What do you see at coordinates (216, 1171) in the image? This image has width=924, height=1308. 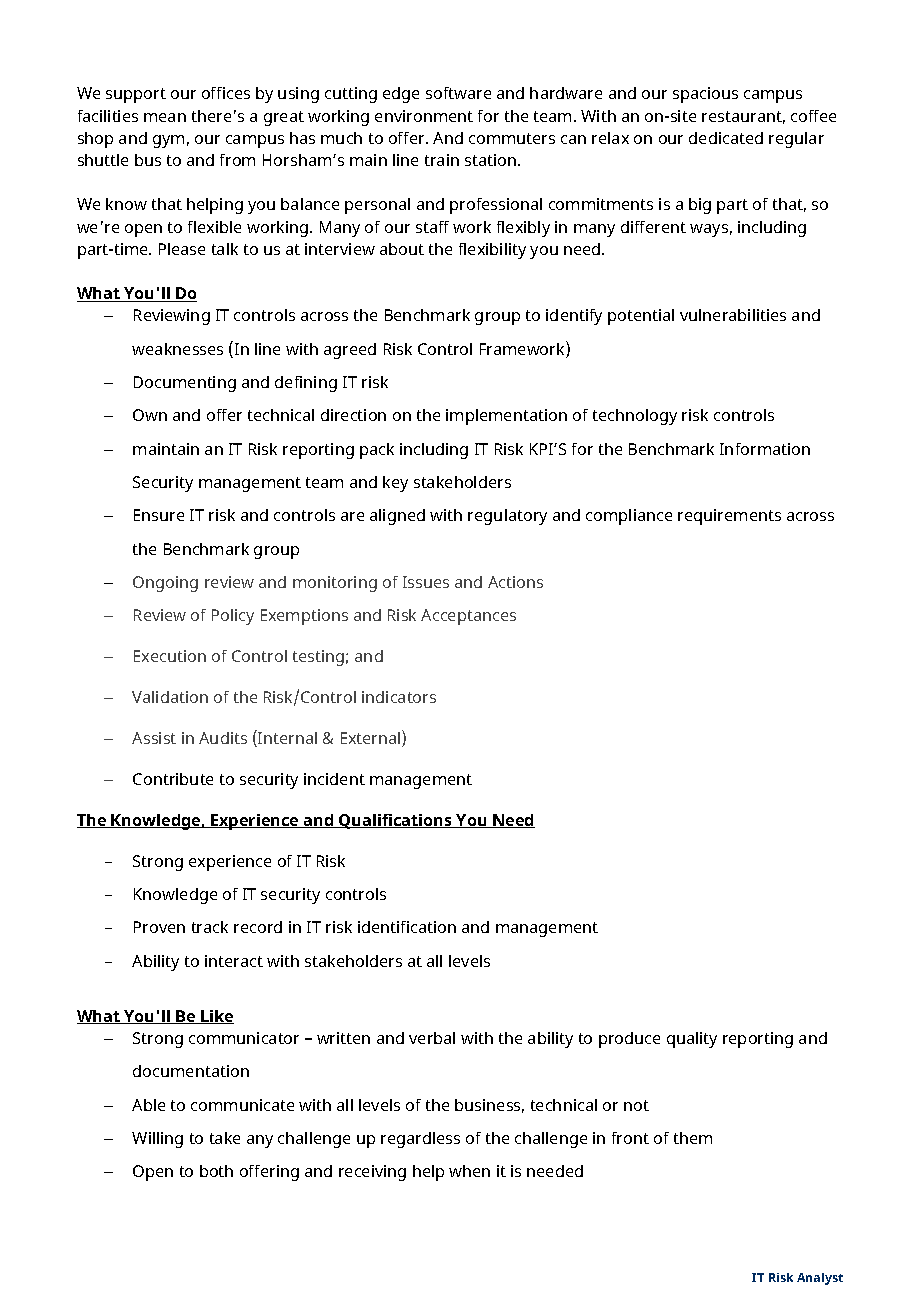 I see `both` at bounding box center [216, 1171].
